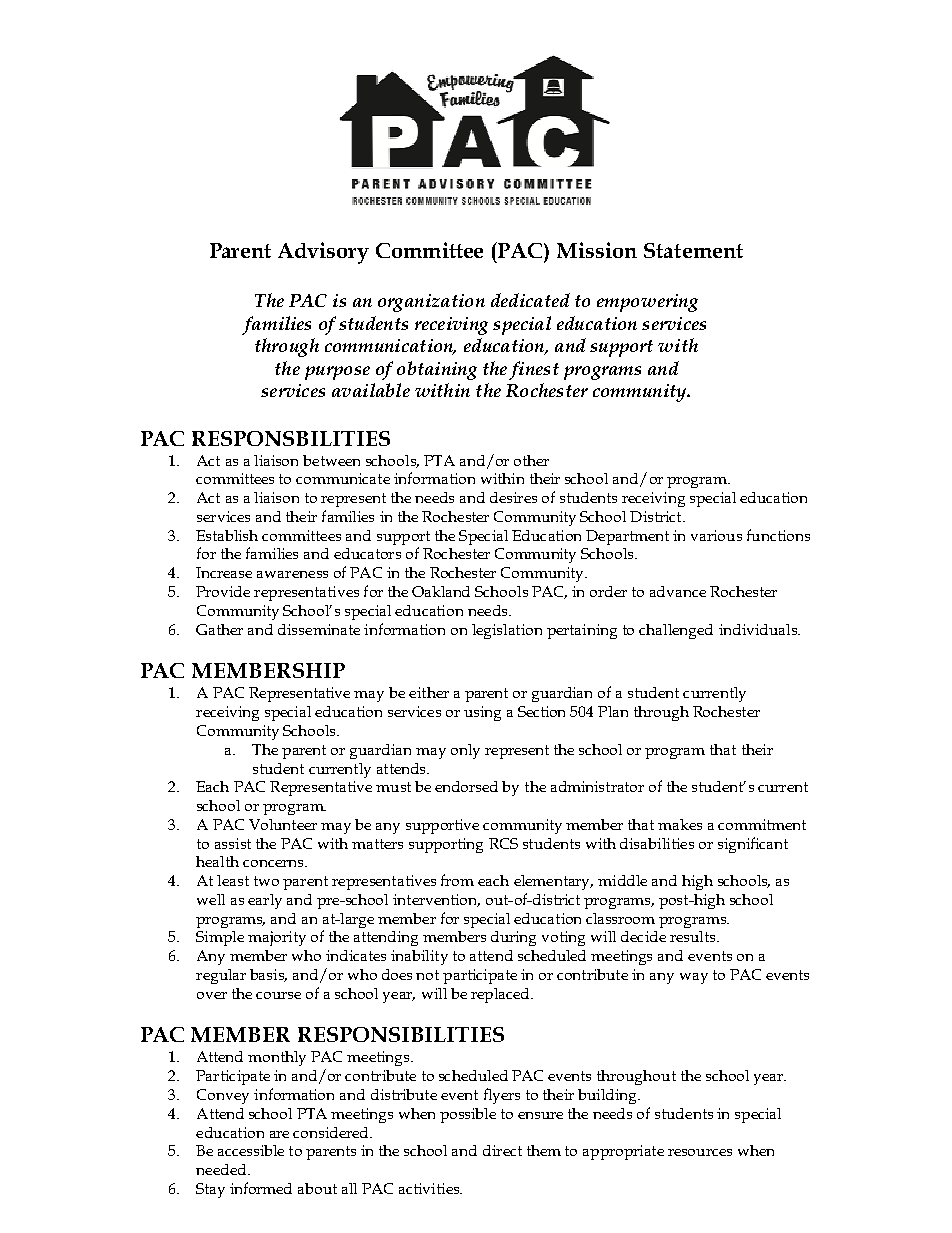 Image resolution: width=952 pixels, height=1233 pixels. I want to click on Advisory, so click(323, 253).
